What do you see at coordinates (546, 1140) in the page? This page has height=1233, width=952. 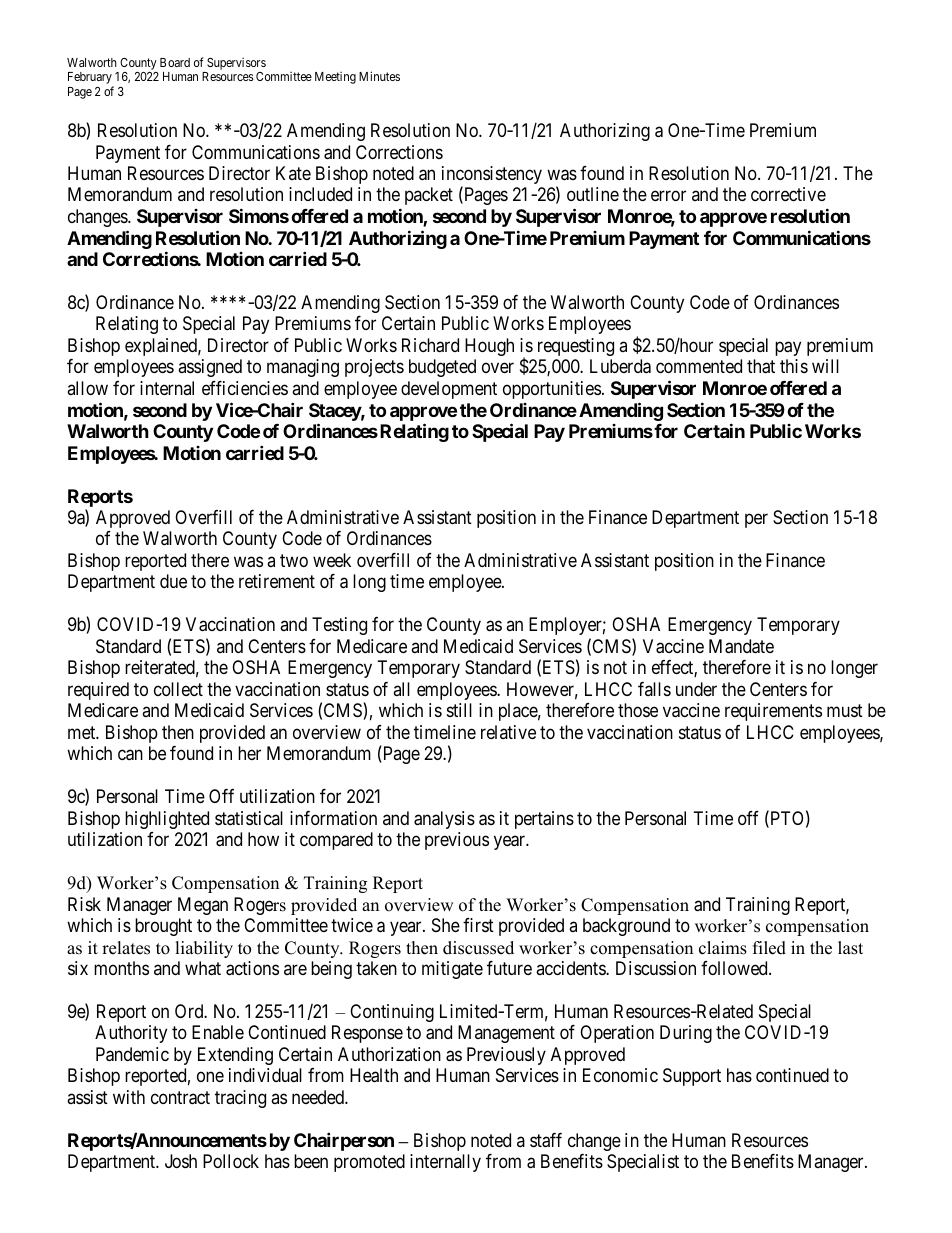 I see `staff` at bounding box center [546, 1140].
